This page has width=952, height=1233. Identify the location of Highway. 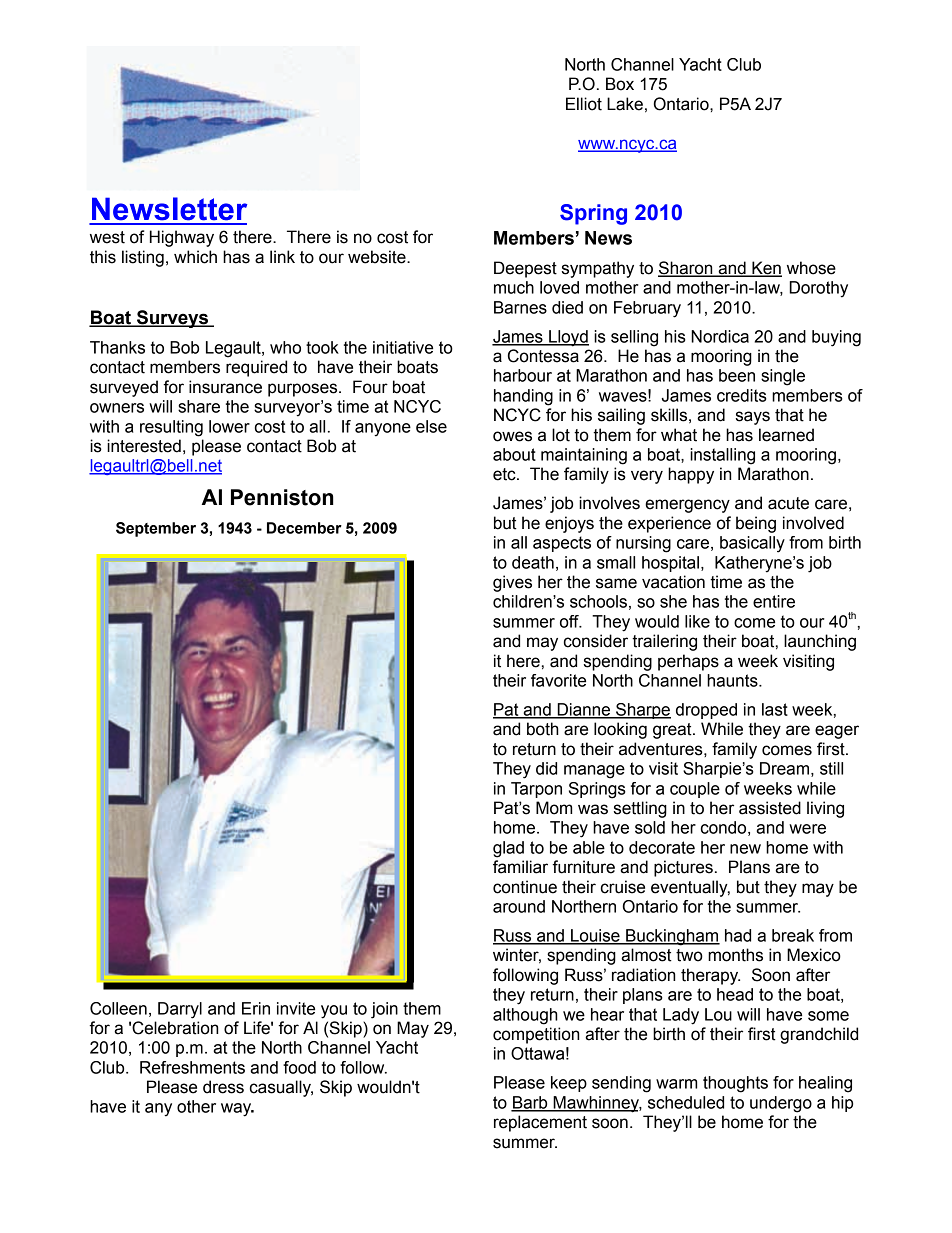
(182, 238).
